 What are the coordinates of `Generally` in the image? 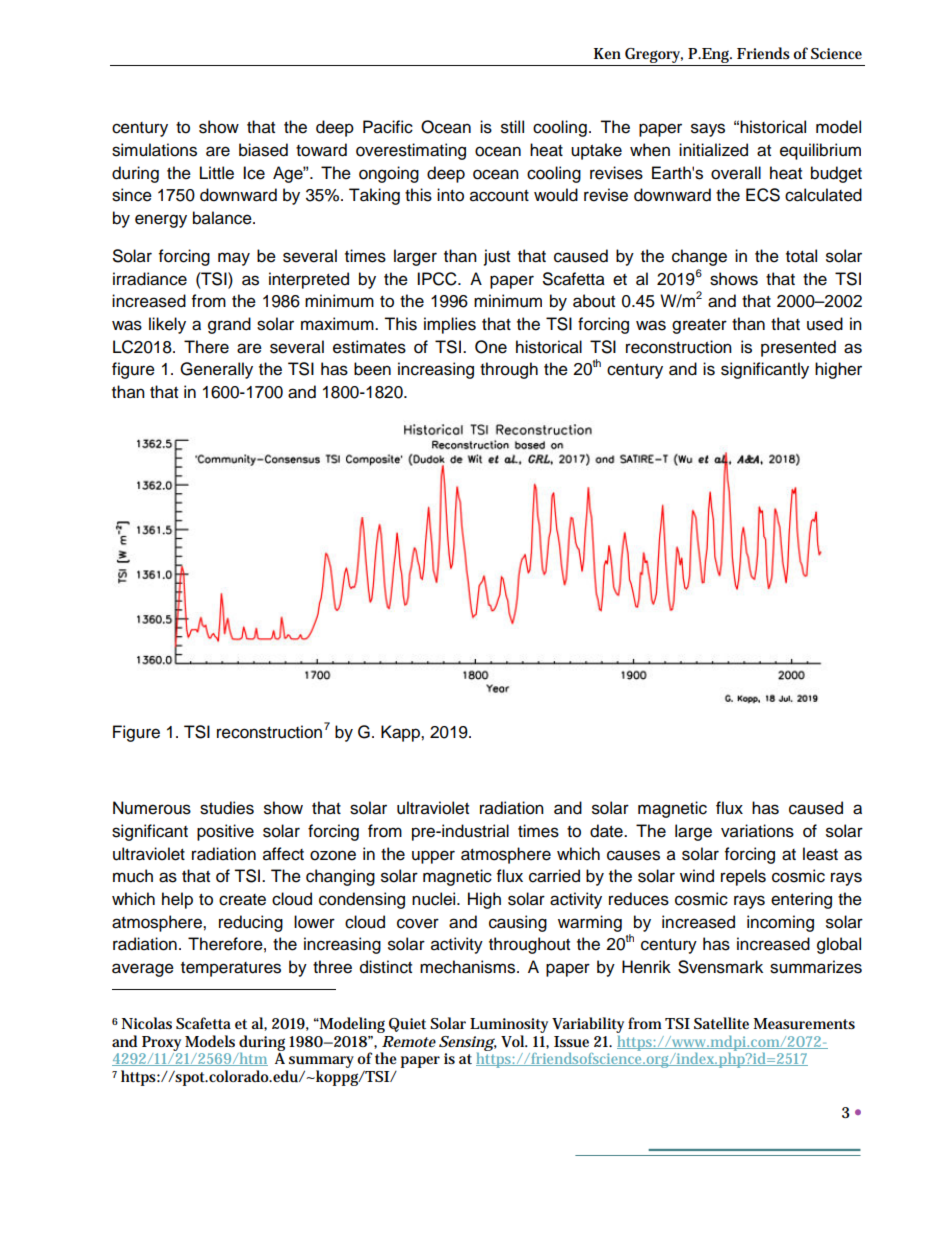 It's located at (216, 370).
